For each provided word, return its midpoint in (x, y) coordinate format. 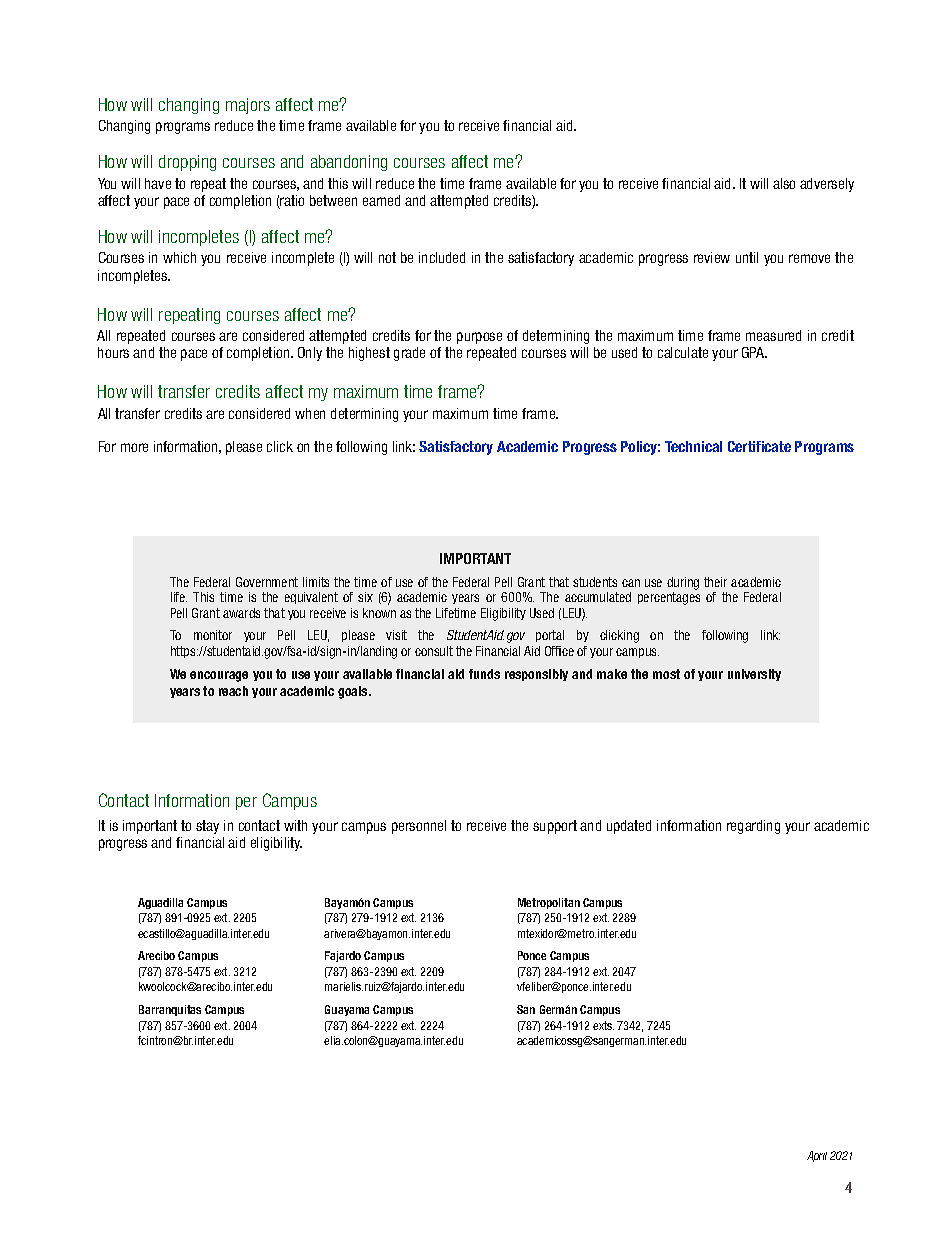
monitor (213, 635)
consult (434, 651)
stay (207, 827)
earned (381, 200)
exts (603, 1025)
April (817, 1156)
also (784, 183)
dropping (187, 163)
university (754, 675)
